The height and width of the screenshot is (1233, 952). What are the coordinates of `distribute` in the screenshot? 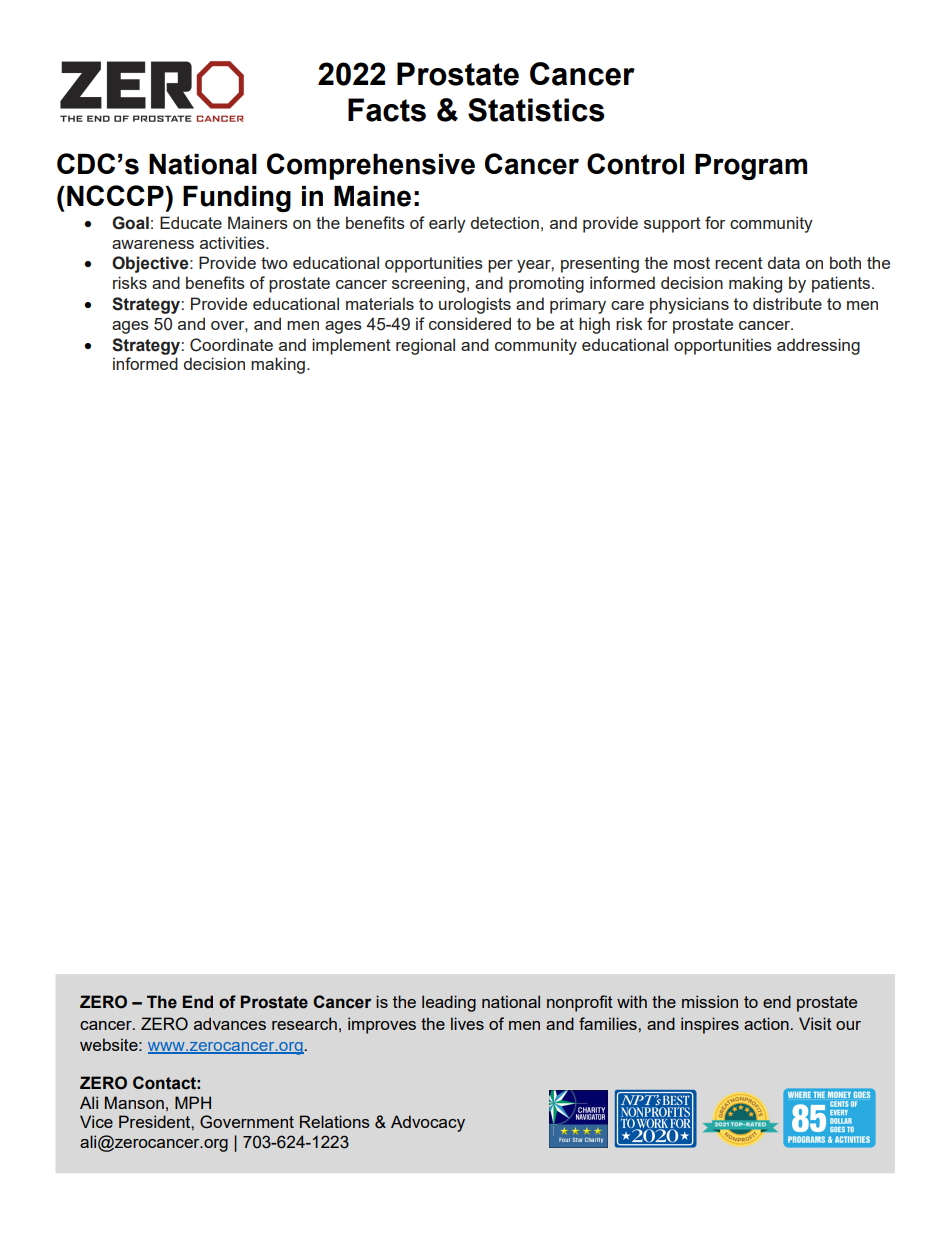 It's located at (787, 303).
